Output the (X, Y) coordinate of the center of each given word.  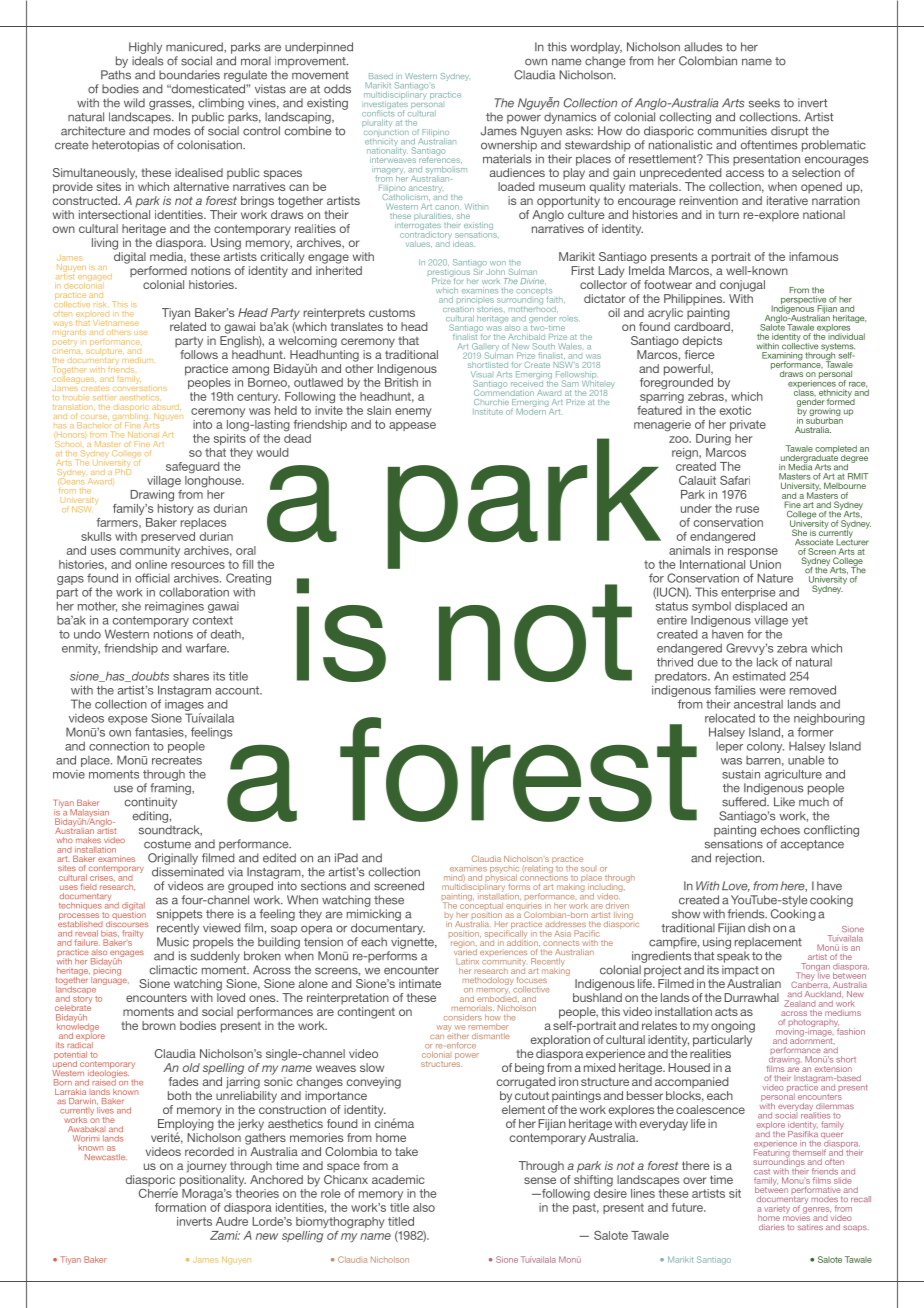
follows (199, 353)
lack (767, 662)
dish (759, 928)
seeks (764, 103)
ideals (148, 61)
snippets (180, 915)
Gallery (485, 348)
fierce (700, 353)
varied (465, 951)
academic (398, 1179)
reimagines (174, 607)
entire (672, 620)
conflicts (378, 112)
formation (180, 1207)
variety (777, 1210)
